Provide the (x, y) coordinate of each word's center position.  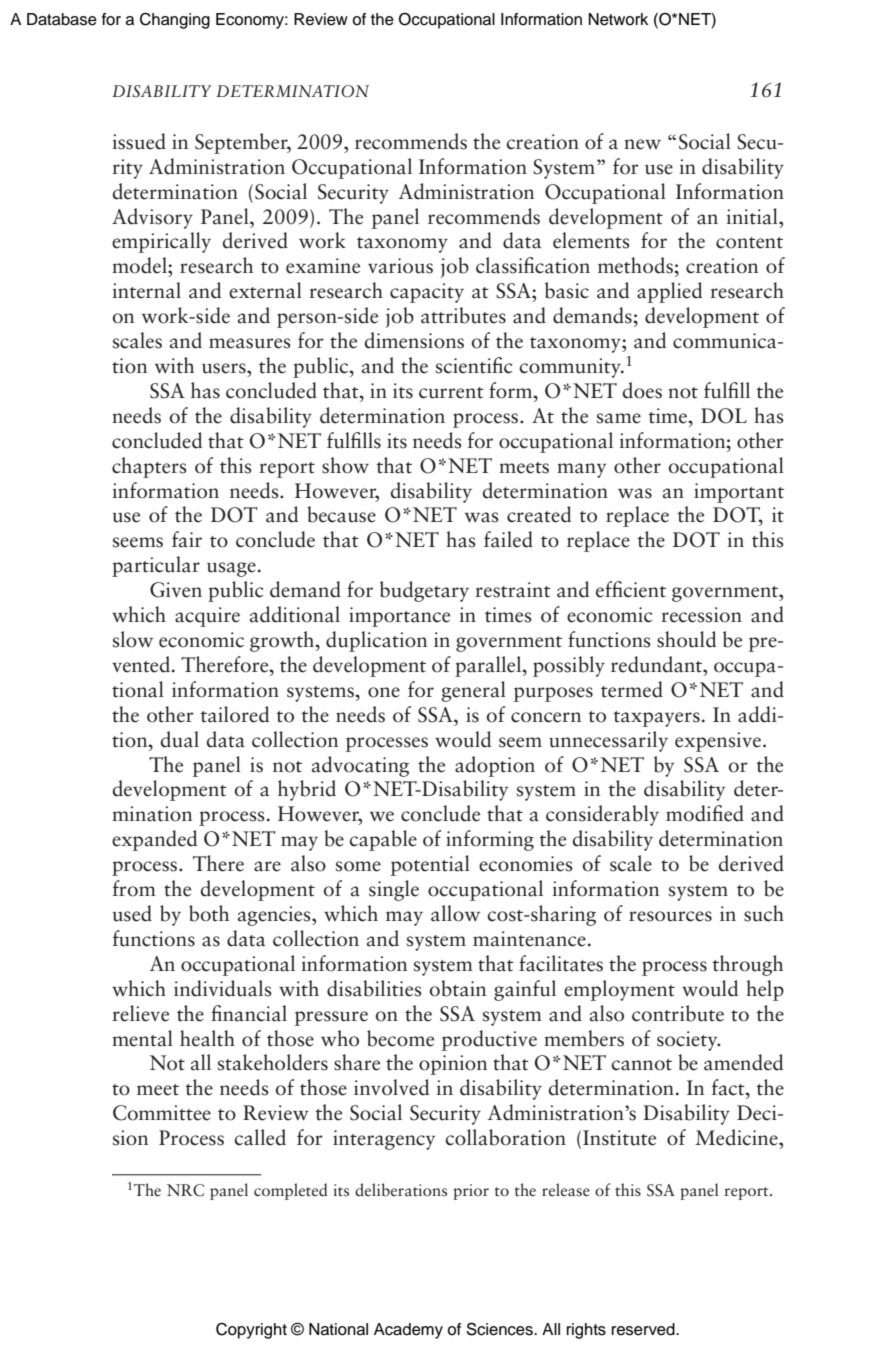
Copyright (251, 1331)
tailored (235, 714)
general (473, 691)
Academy (408, 1331)
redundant (658, 664)
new (642, 144)
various (400, 266)
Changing (175, 20)
